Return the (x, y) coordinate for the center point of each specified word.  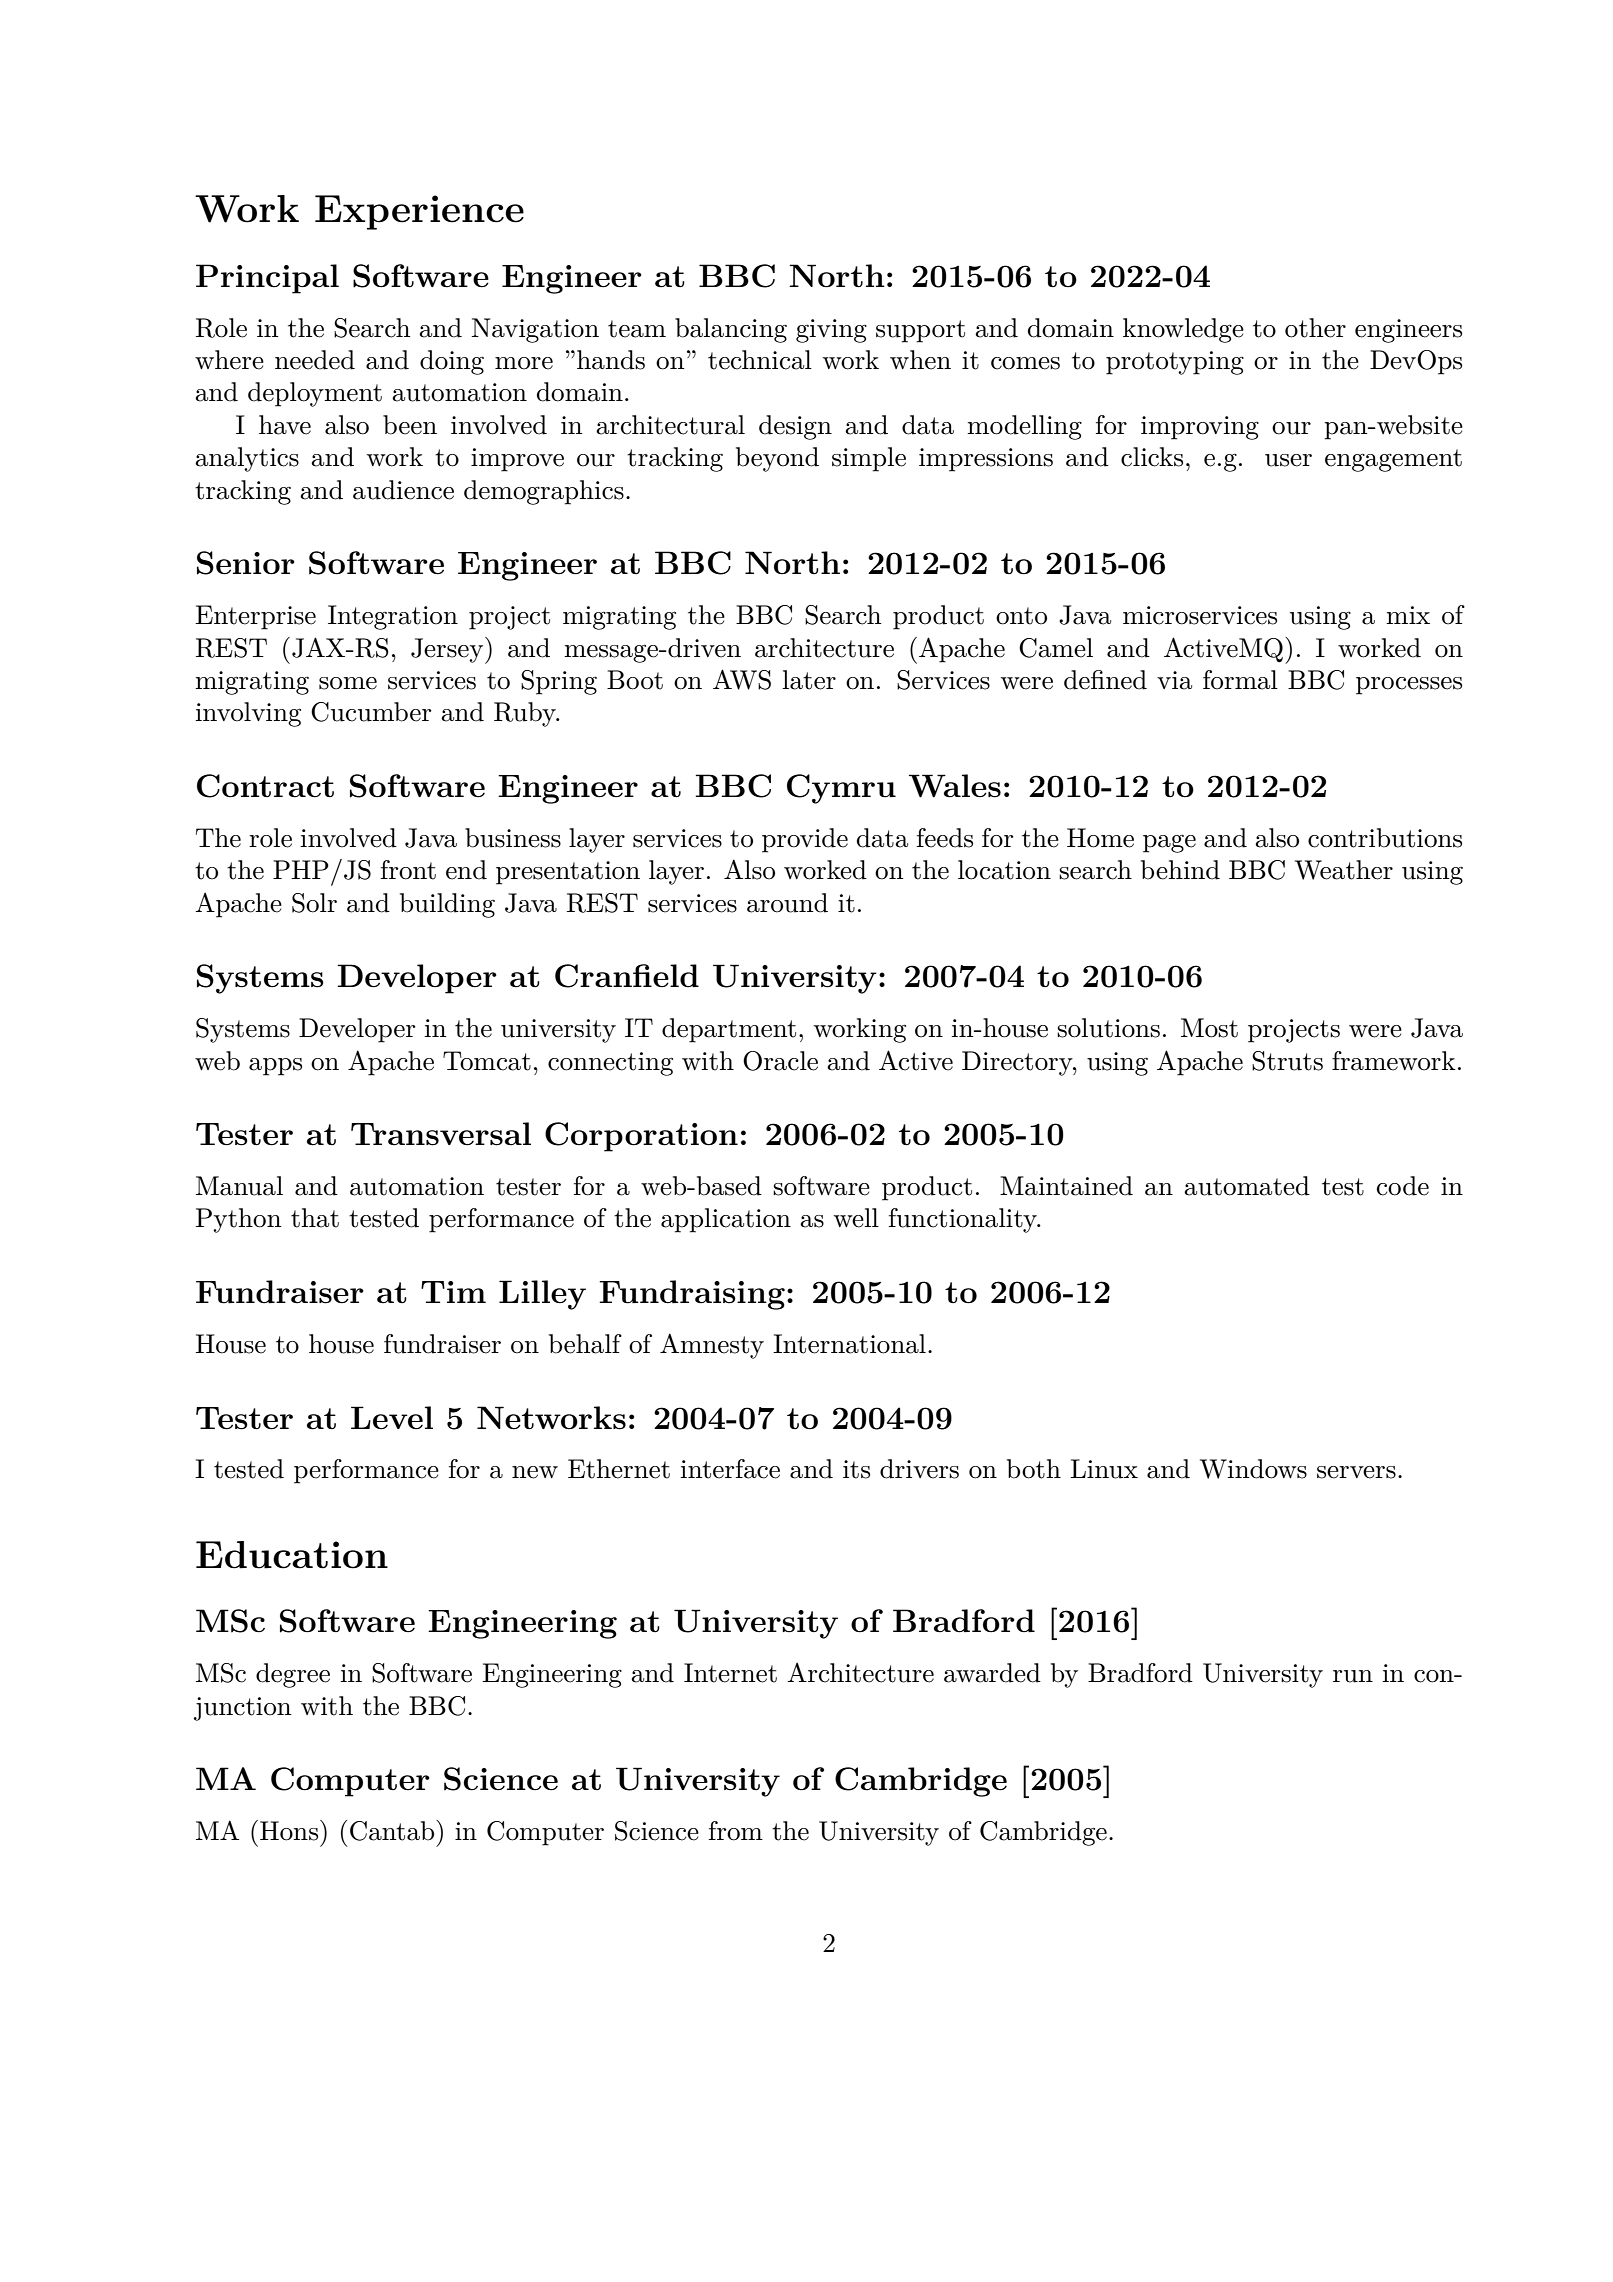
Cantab (393, 1830)
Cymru (841, 789)
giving (831, 331)
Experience (419, 212)
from (736, 1831)
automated (1247, 1186)
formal (1240, 680)
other (1315, 328)
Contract (265, 786)
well (856, 1218)
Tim (453, 1292)
